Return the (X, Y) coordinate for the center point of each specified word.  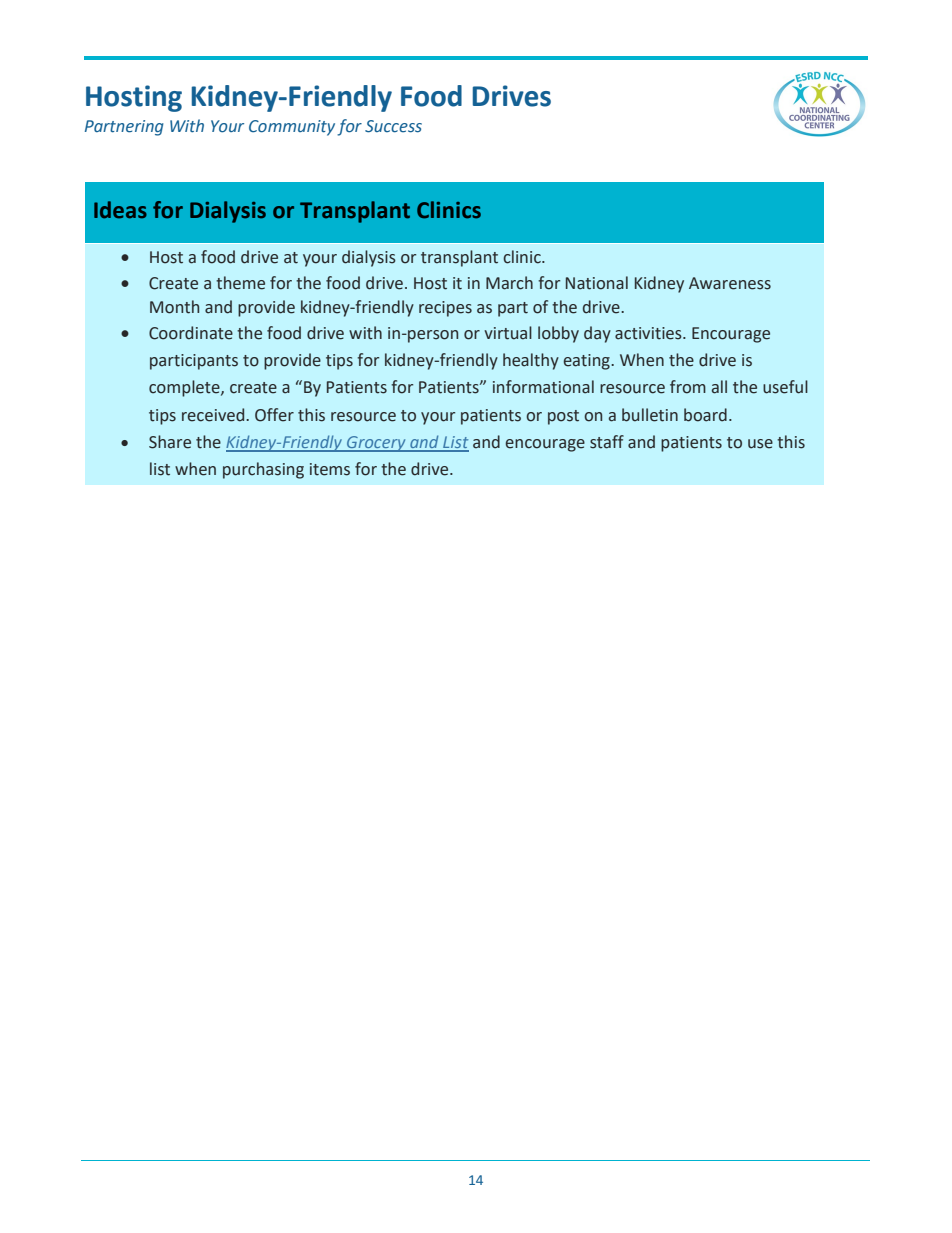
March (509, 283)
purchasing (263, 470)
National (597, 283)
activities (649, 333)
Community (292, 128)
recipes (445, 309)
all (719, 387)
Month (174, 307)
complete (185, 388)
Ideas (120, 210)
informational (543, 387)
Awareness (730, 283)
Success (393, 126)
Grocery (376, 444)
